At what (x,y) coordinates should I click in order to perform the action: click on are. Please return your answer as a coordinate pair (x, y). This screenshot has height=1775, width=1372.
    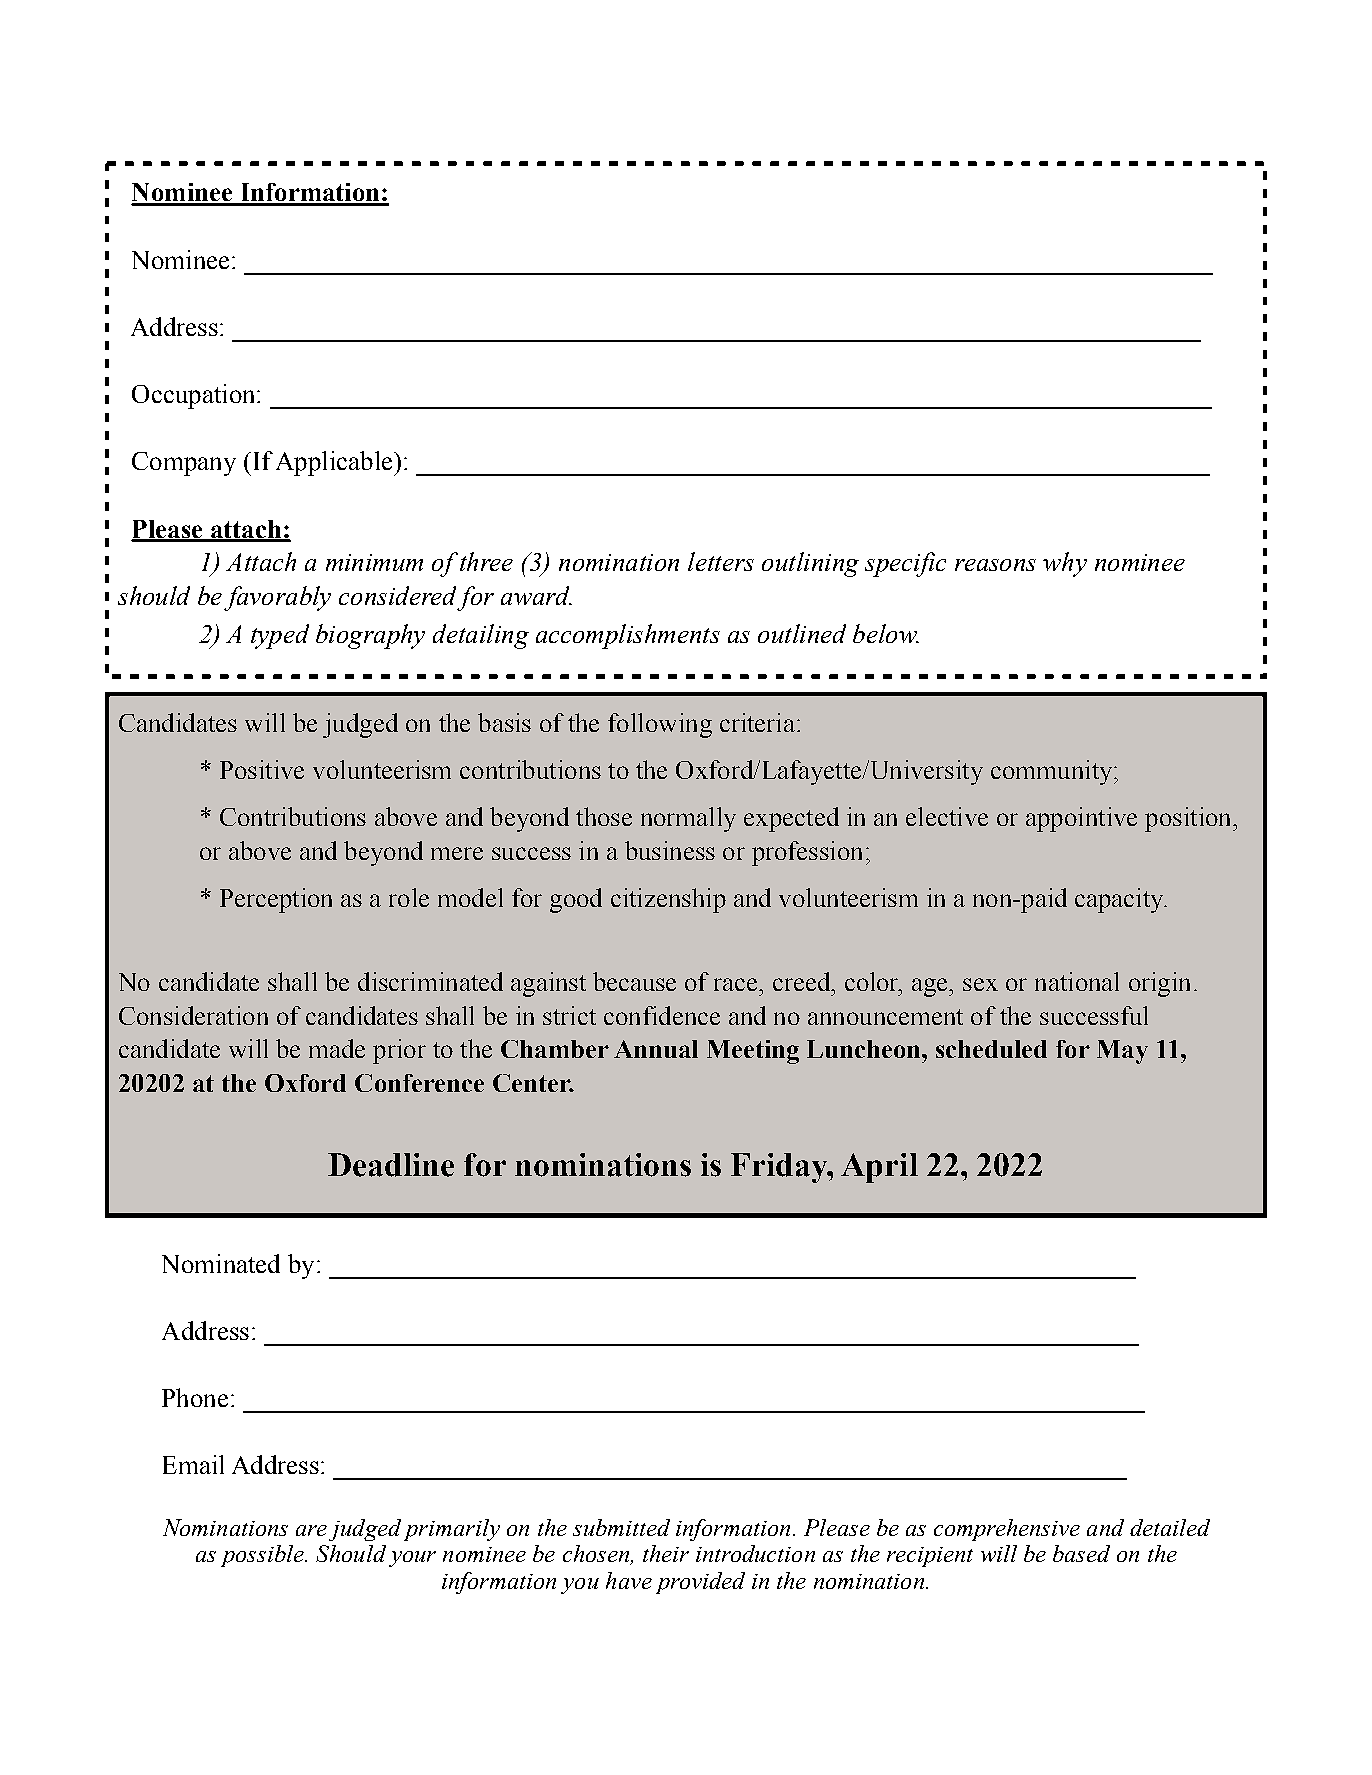
    Looking at the image, I should click on (311, 1530).
